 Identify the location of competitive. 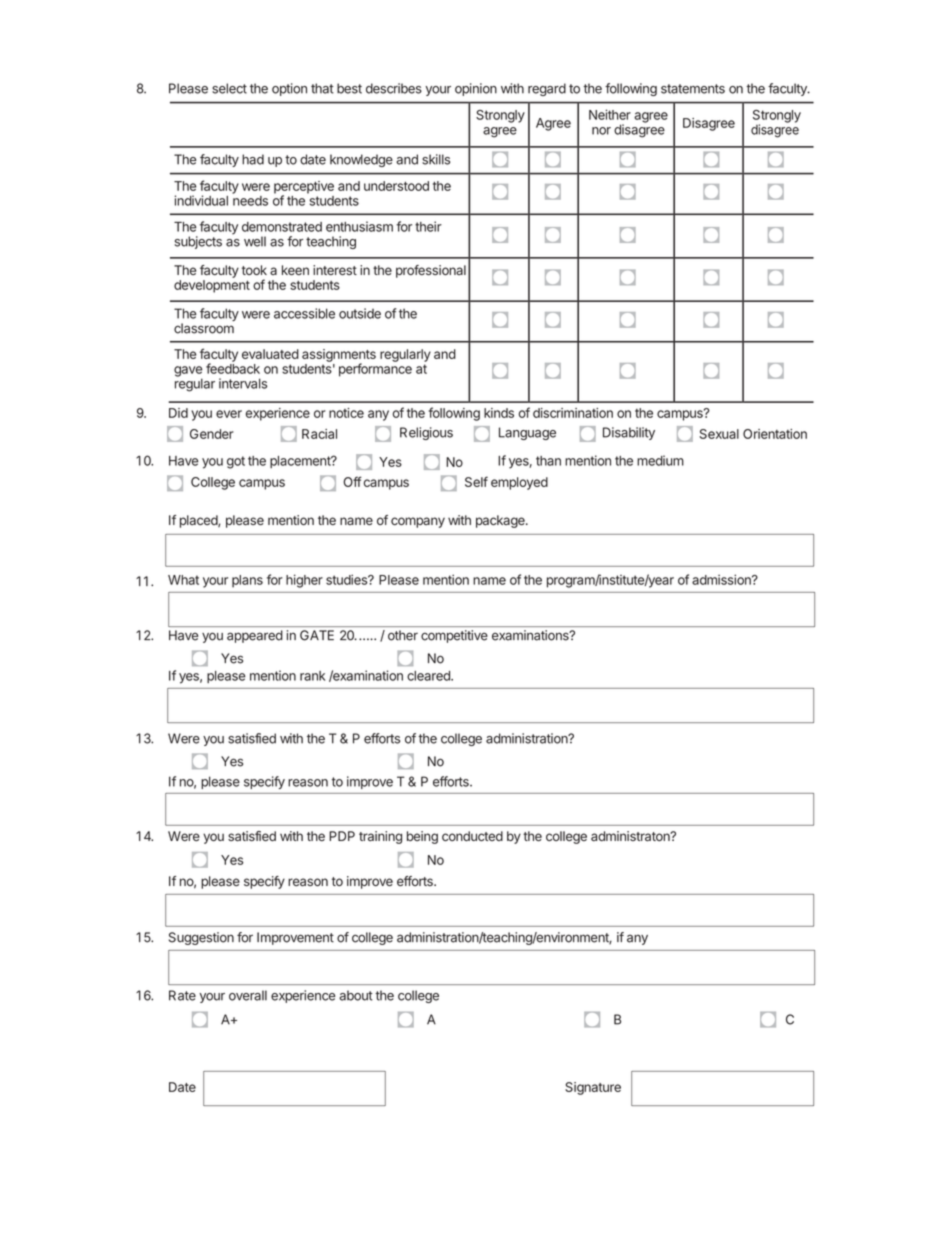
(454, 636).
